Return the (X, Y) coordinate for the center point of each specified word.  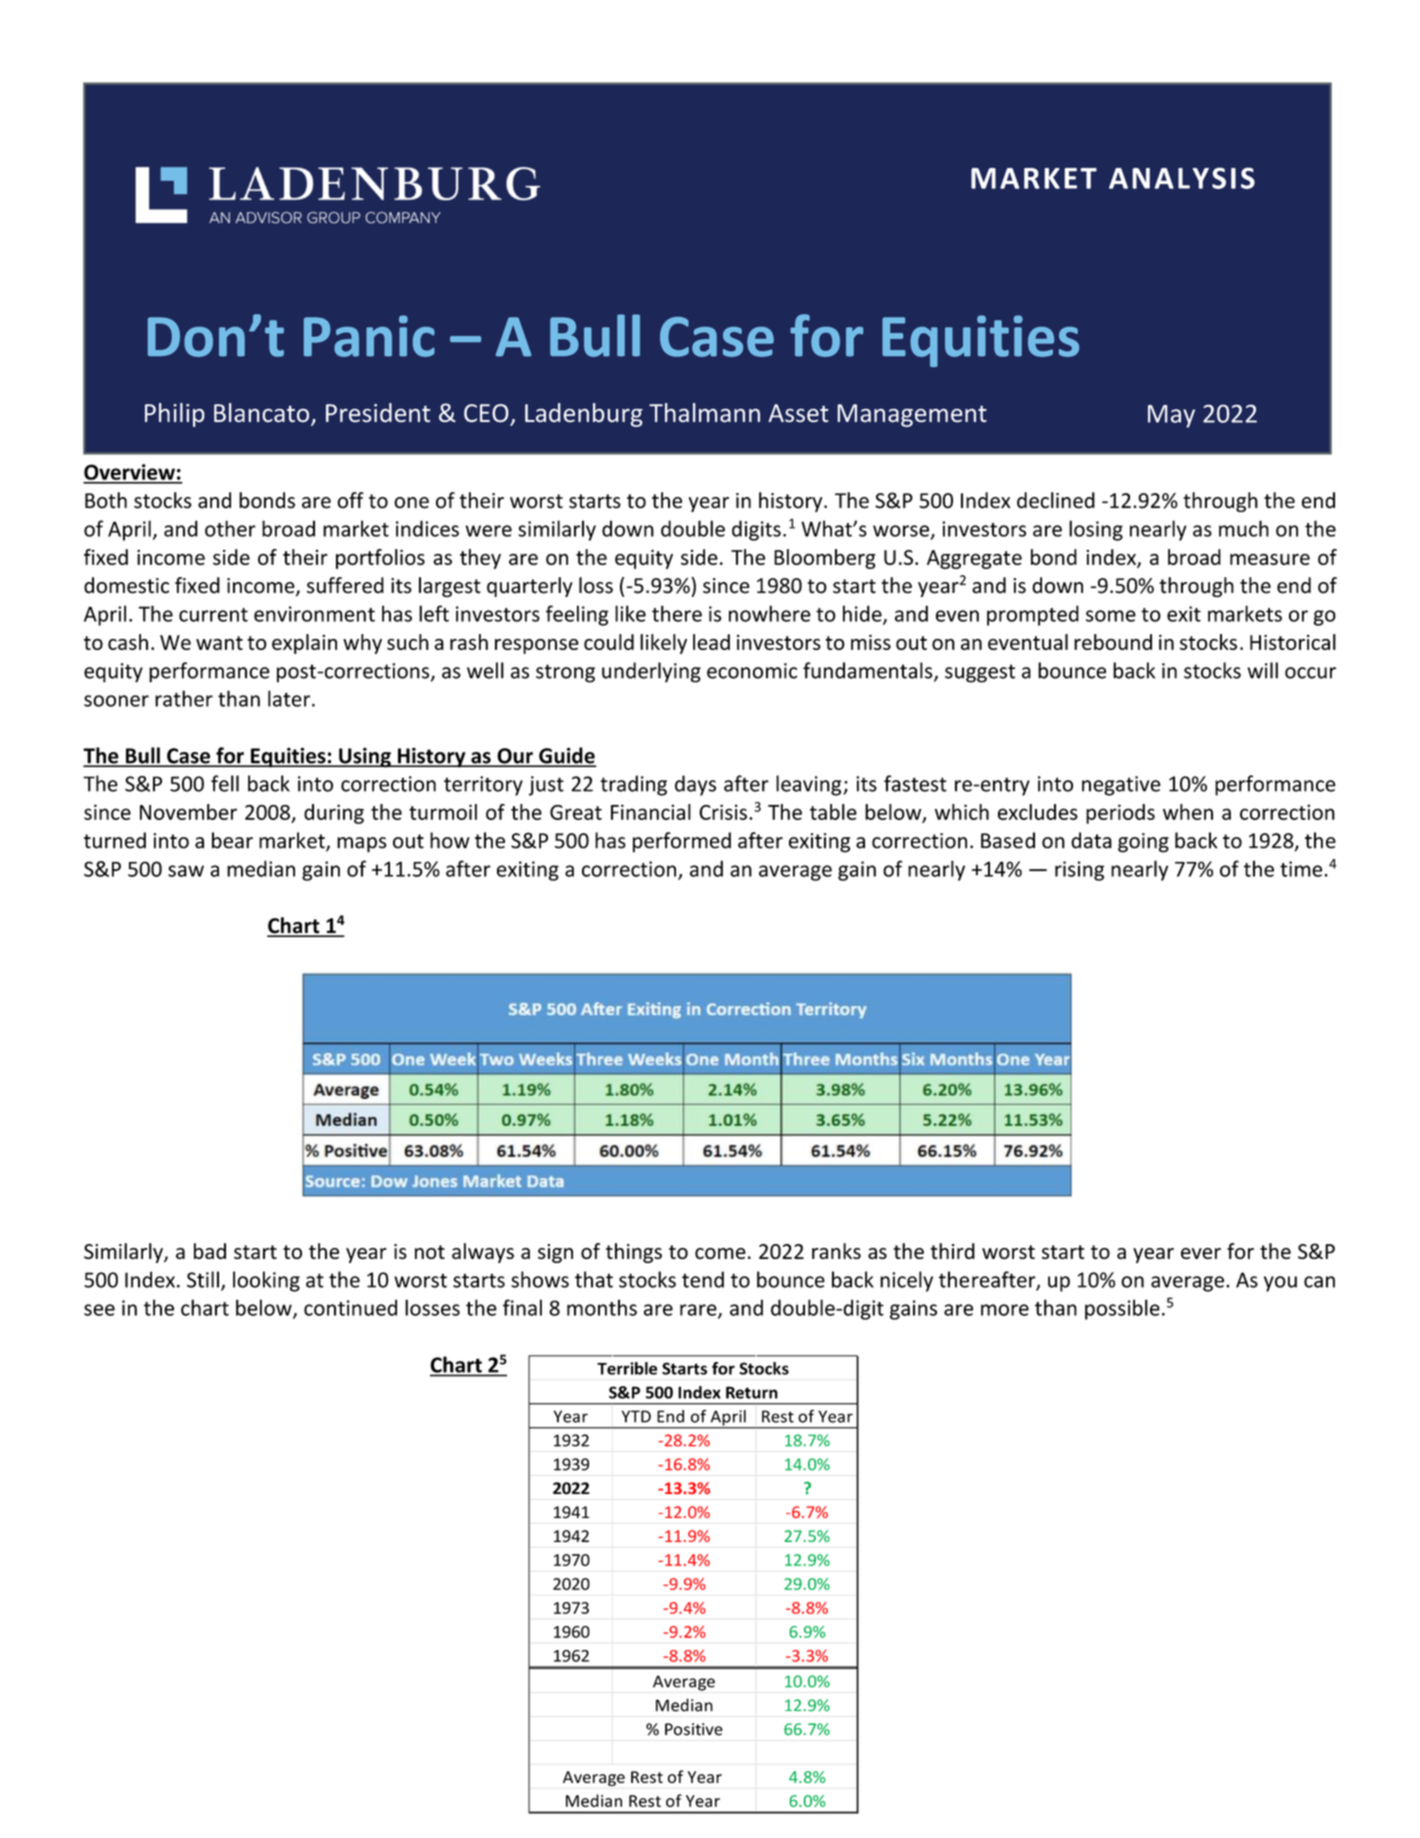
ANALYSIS (1182, 178)
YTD (636, 1416)
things (634, 1253)
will (1262, 670)
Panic (369, 336)
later (290, 698)
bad (210, 1251)
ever (1201, 1253)
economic (752, 671)
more (1005, 1310)
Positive (694, 1729)
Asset (798, 413)
